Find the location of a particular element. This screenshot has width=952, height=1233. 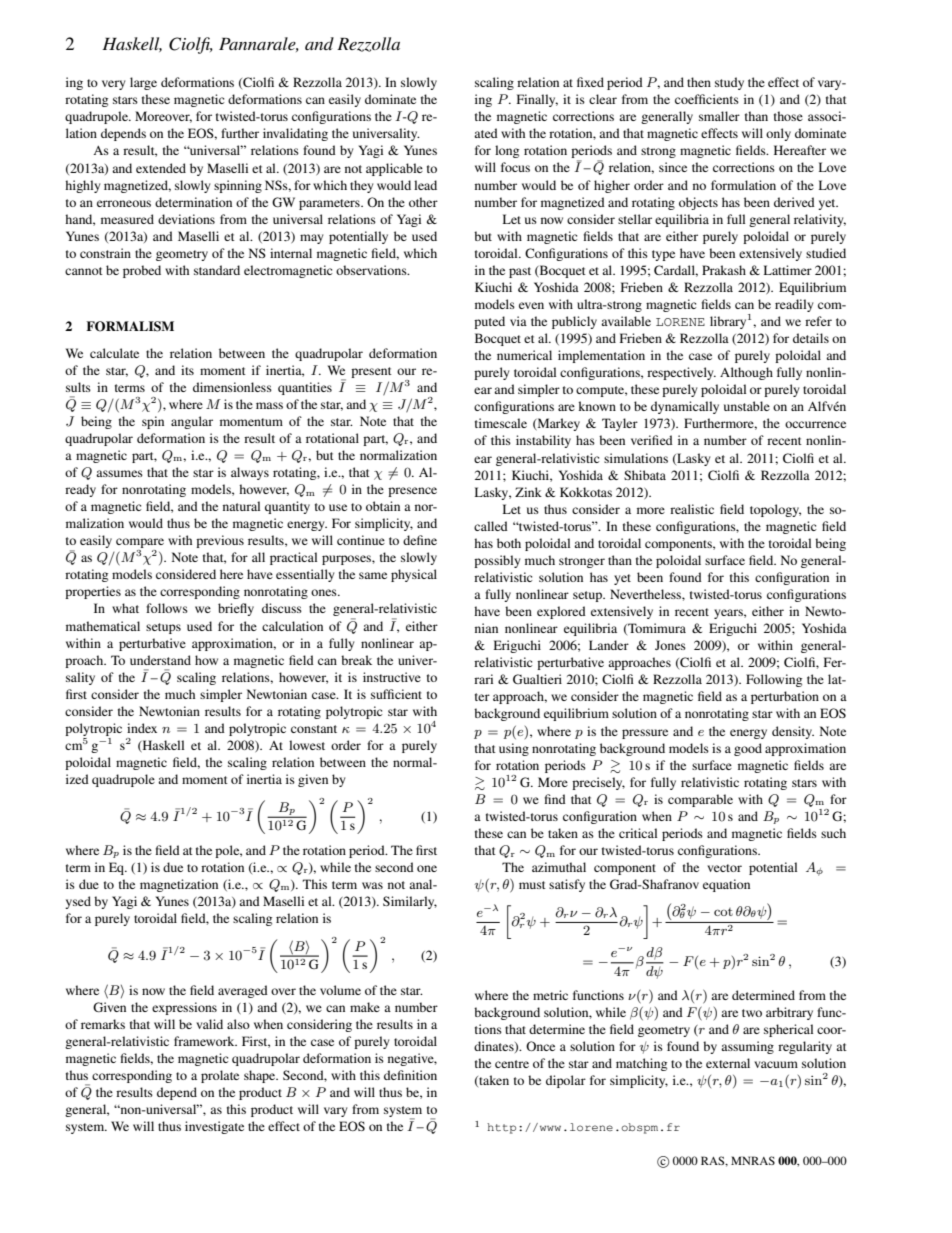

comparable is located at coordinates (700, 800).
